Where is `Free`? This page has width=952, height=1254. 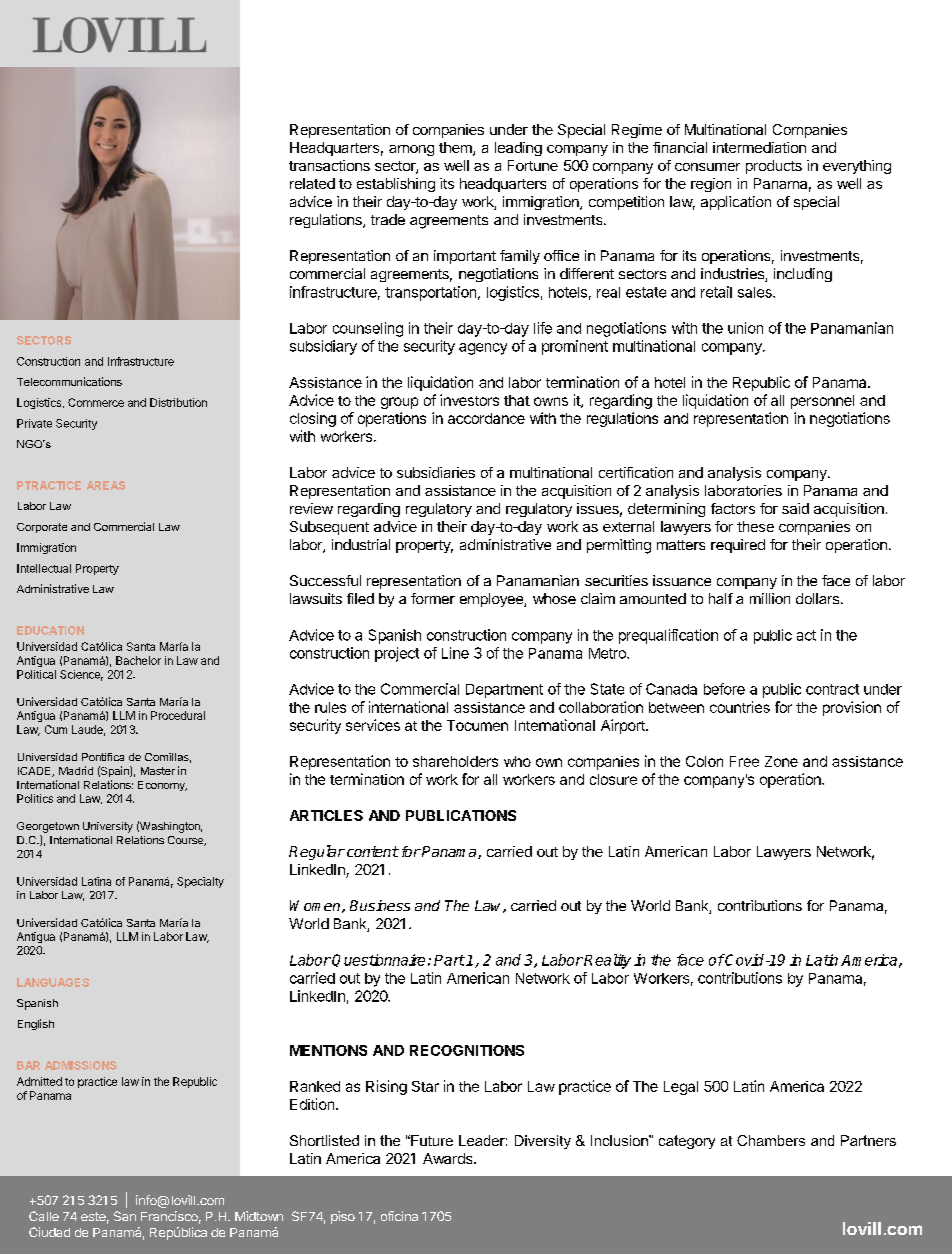 Free is located at coordinates (744, 761).
